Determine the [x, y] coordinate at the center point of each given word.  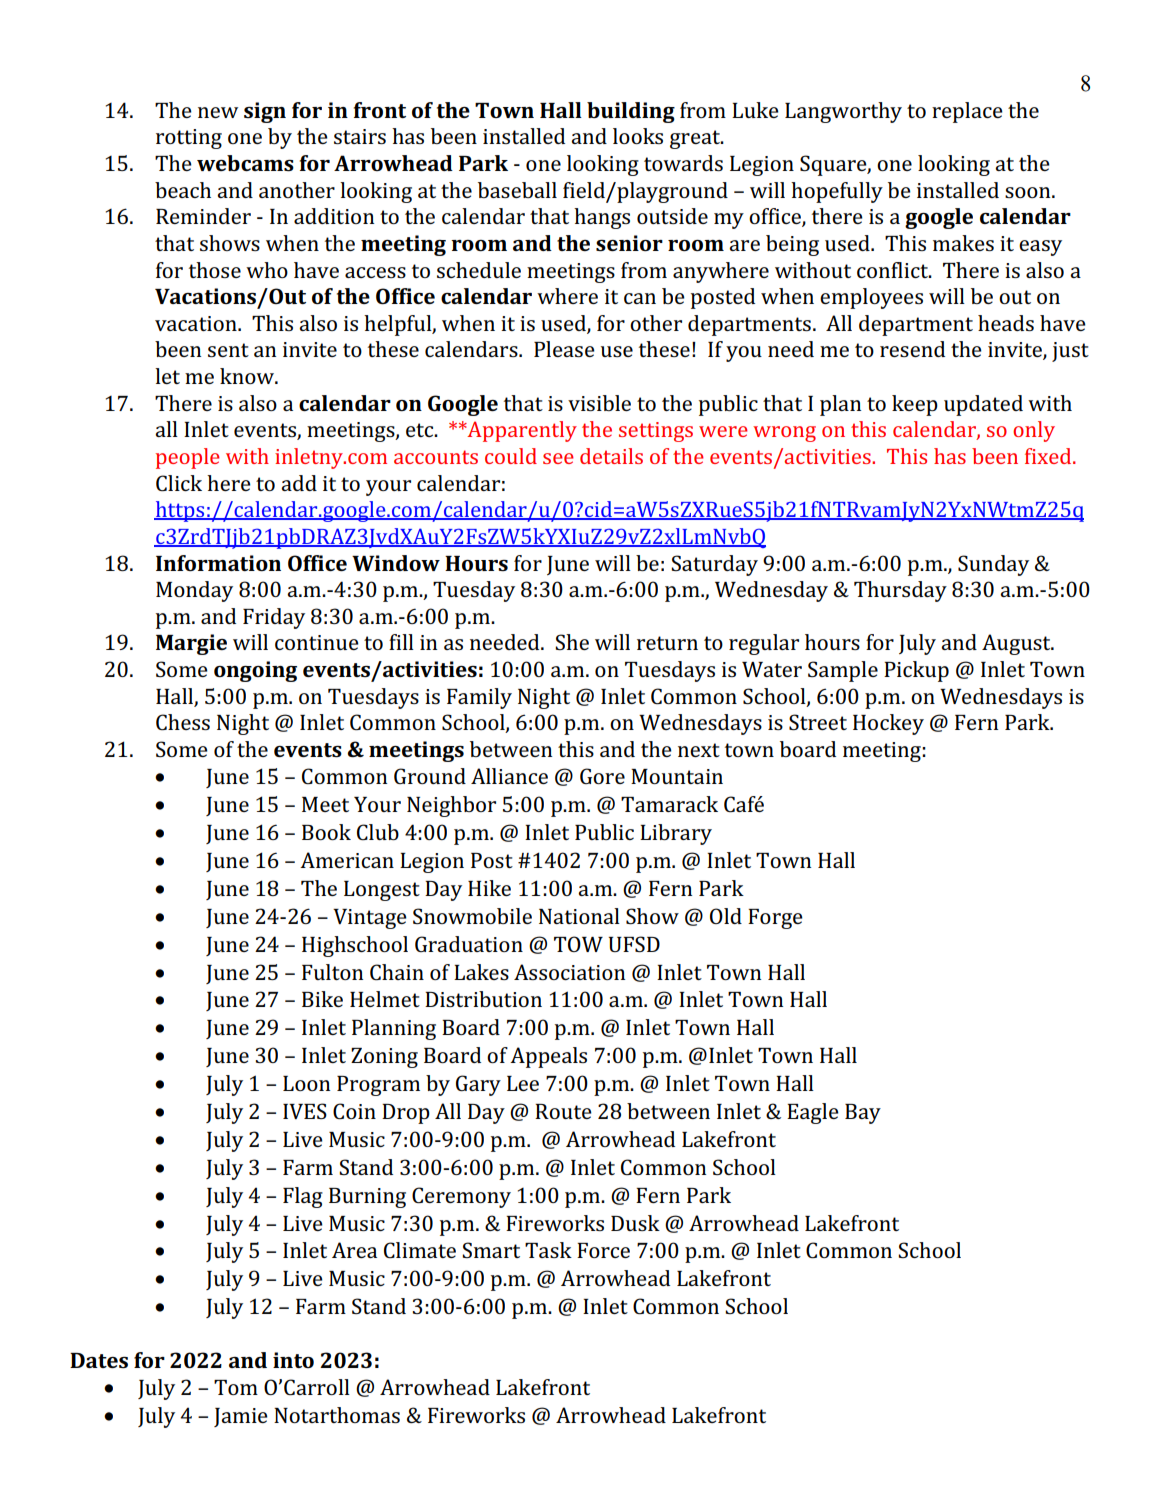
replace [967, 112]
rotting [189, 139]
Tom [236, 1387]
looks [638, 136]
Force [603, 1250]
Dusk [635, 1223]
